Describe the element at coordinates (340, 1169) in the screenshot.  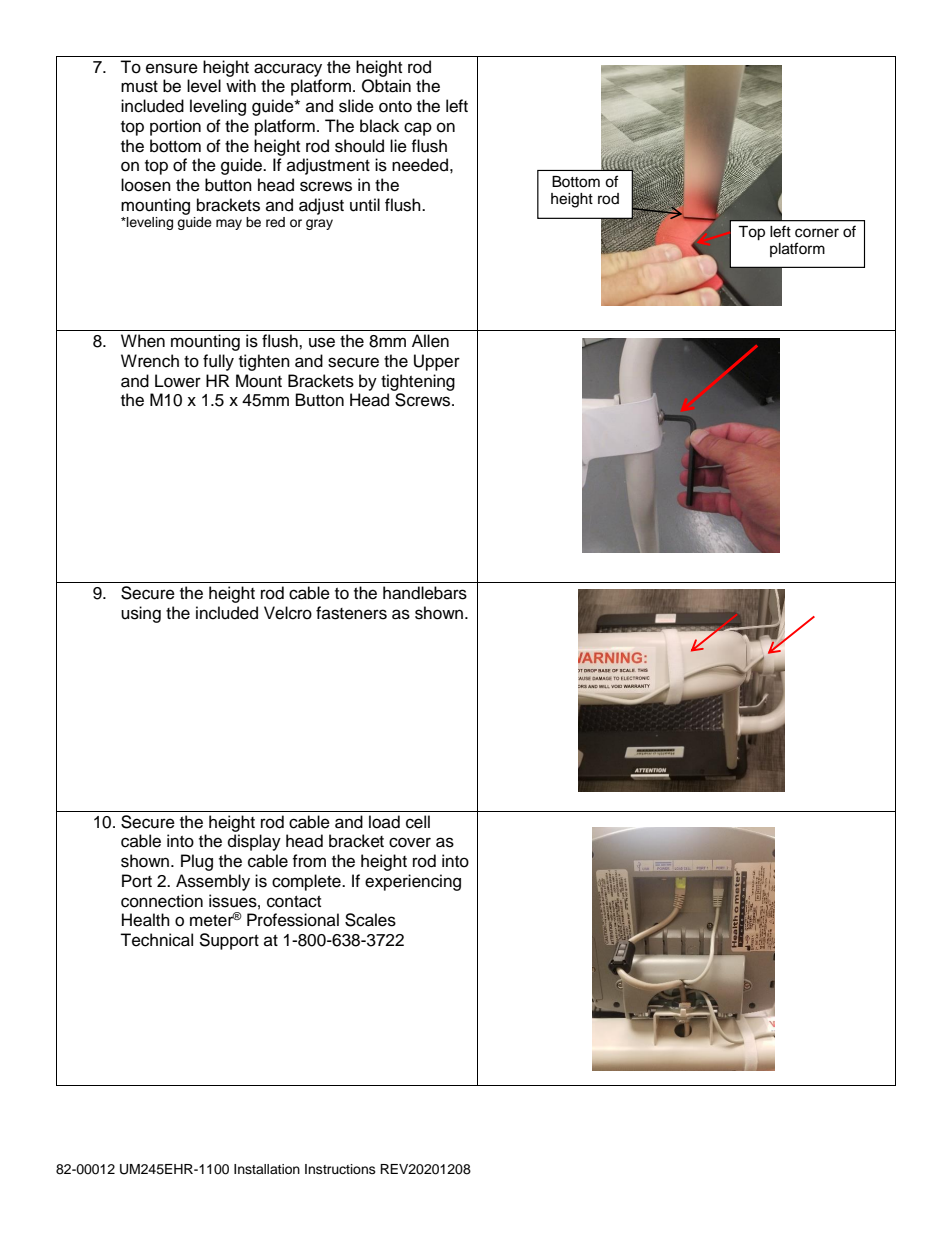
I see `Instructions` at that location.
